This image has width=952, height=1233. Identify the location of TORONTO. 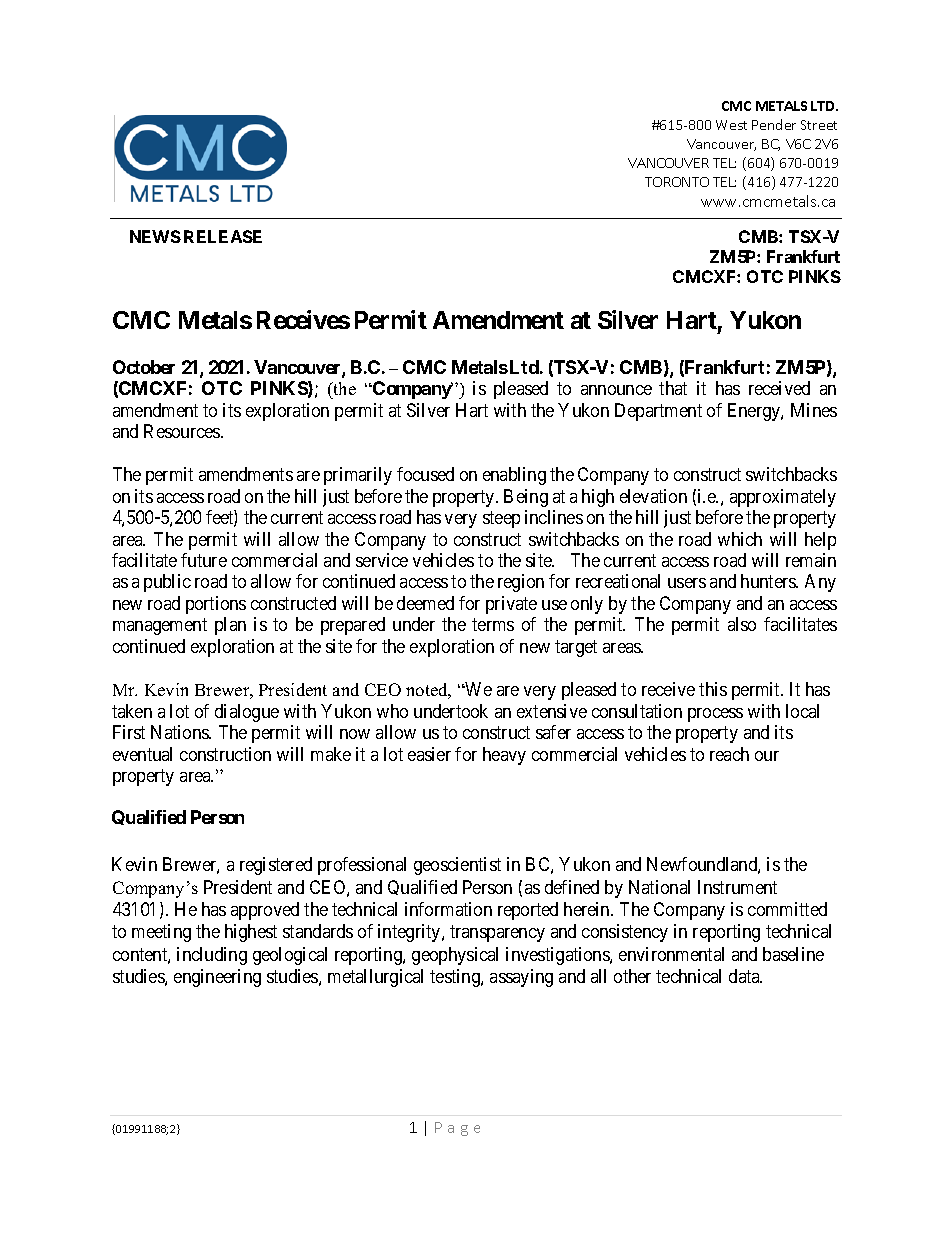
(677, 182).
